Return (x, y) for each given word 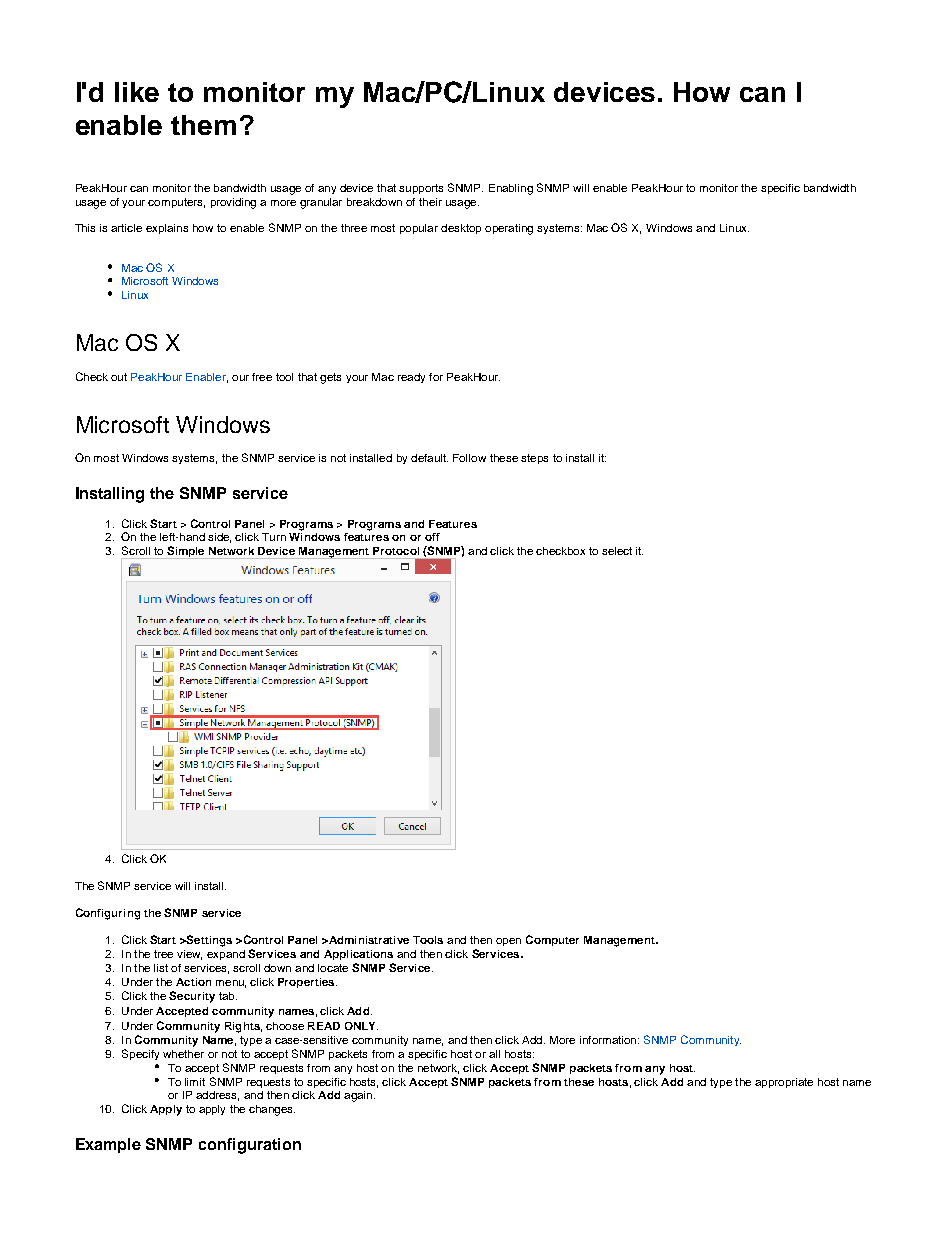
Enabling (511, 189)
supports (421, 189)
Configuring (108, 914)
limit (195, 1082)
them (203, 125)
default (429, 458)
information (609, 1040)
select (617, 551)
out (119, 377)
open (508, 942)
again (359, 1096)
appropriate (784, 1083)
